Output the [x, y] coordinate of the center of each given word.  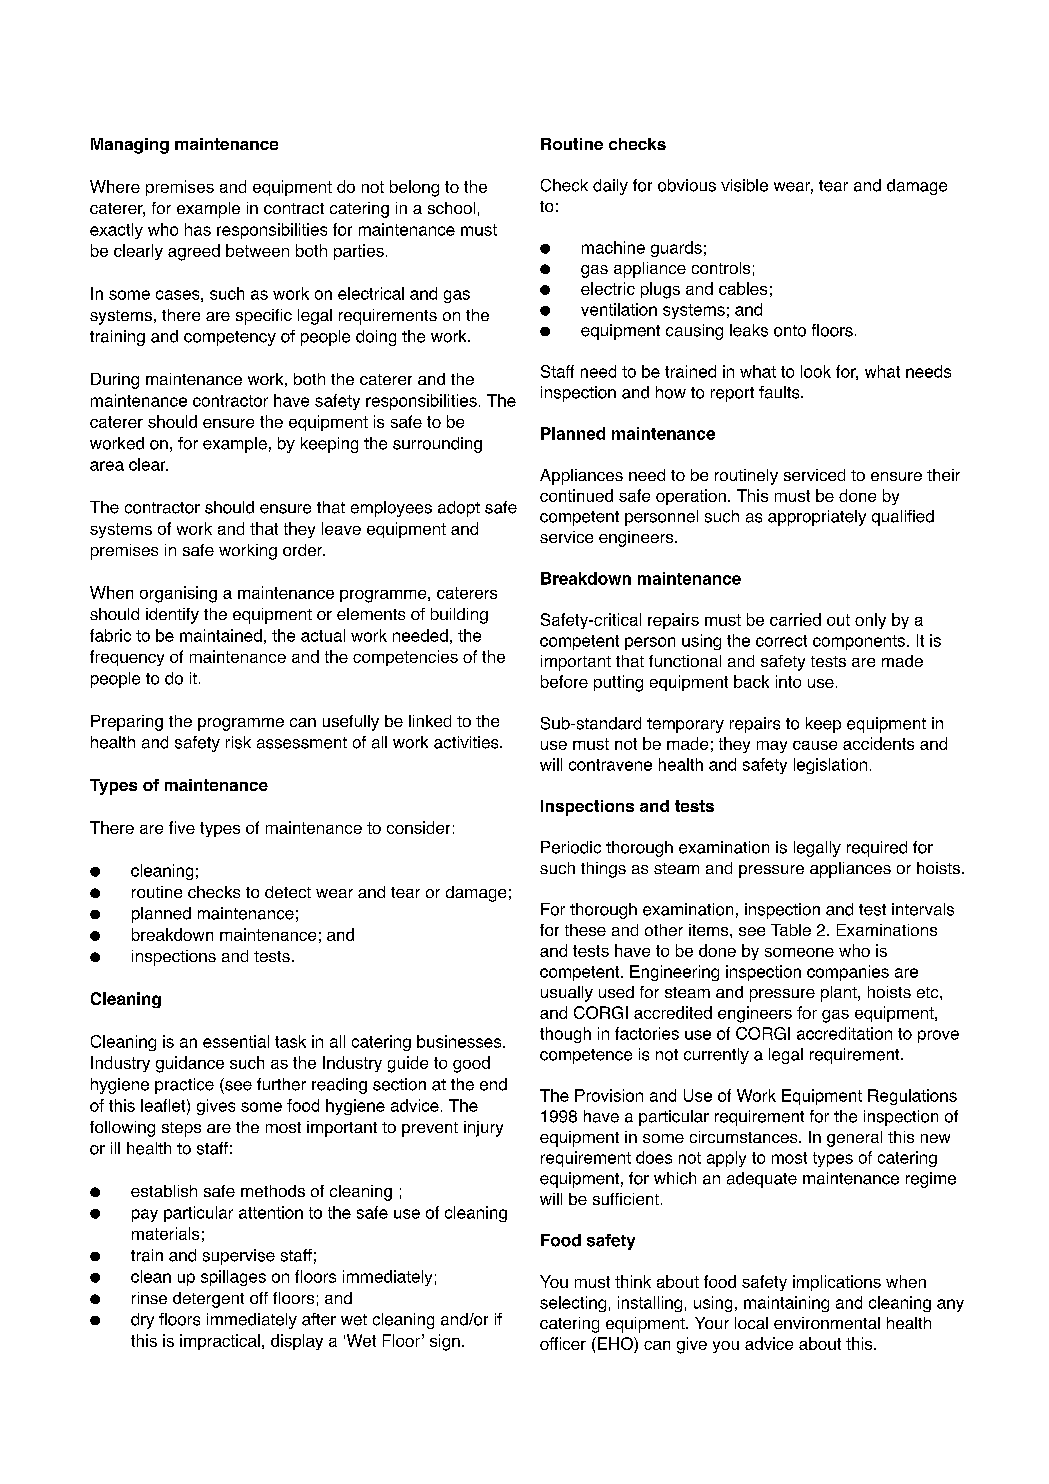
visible [744, 185]
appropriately [817, 518]
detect [288, 892]
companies [848, 973]
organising [178, 594]
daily [610, 187]
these [585, 930]
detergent [208, 1300]
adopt [459, 509]
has [198, 229]
